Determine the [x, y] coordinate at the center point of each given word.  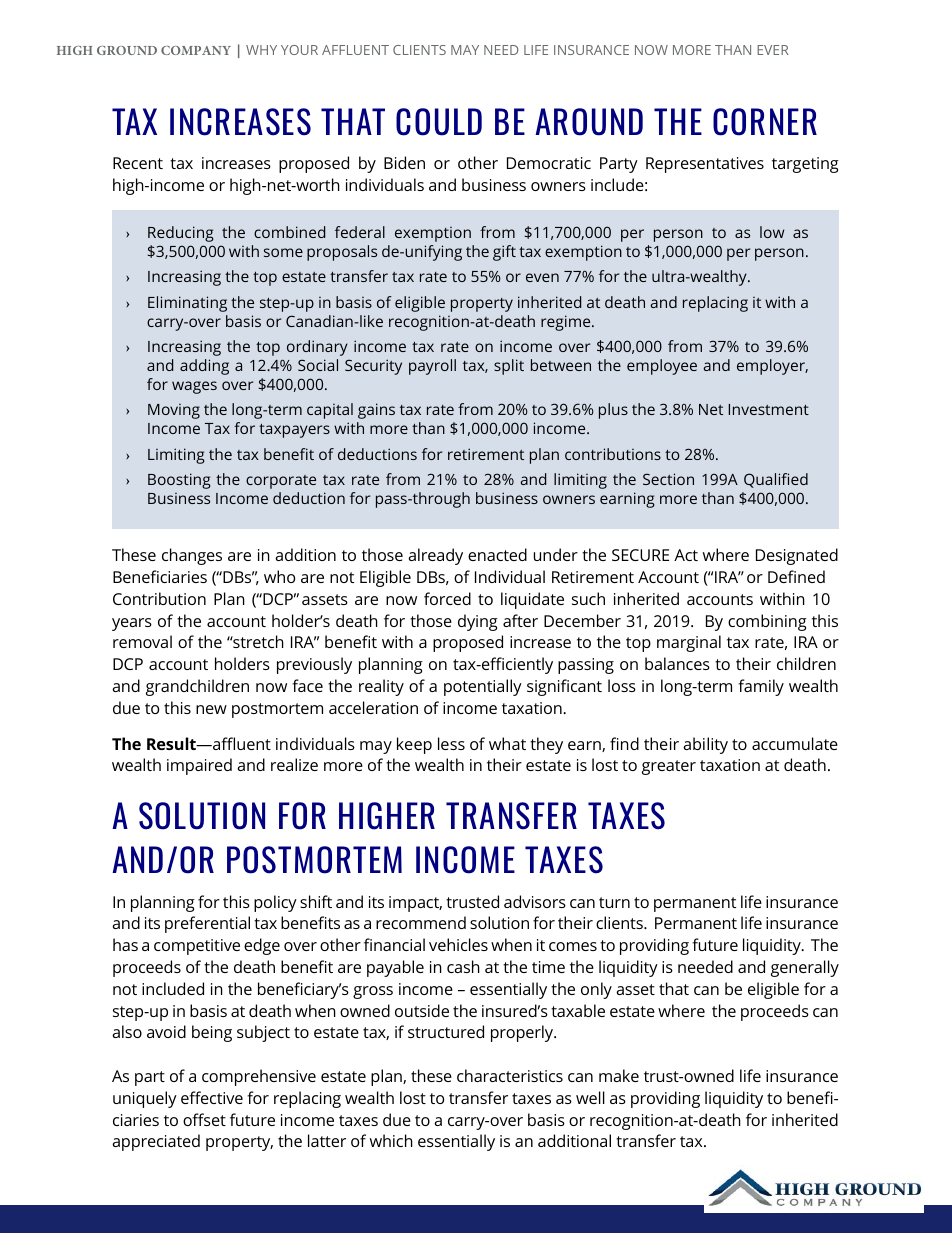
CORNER [765, 122]
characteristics [510, 1075]
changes [192, 556]
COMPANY [196, 50]
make [619, 1075]
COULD [439, 122]
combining [767, 622]
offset [204, 1119]
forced [447, 598]
